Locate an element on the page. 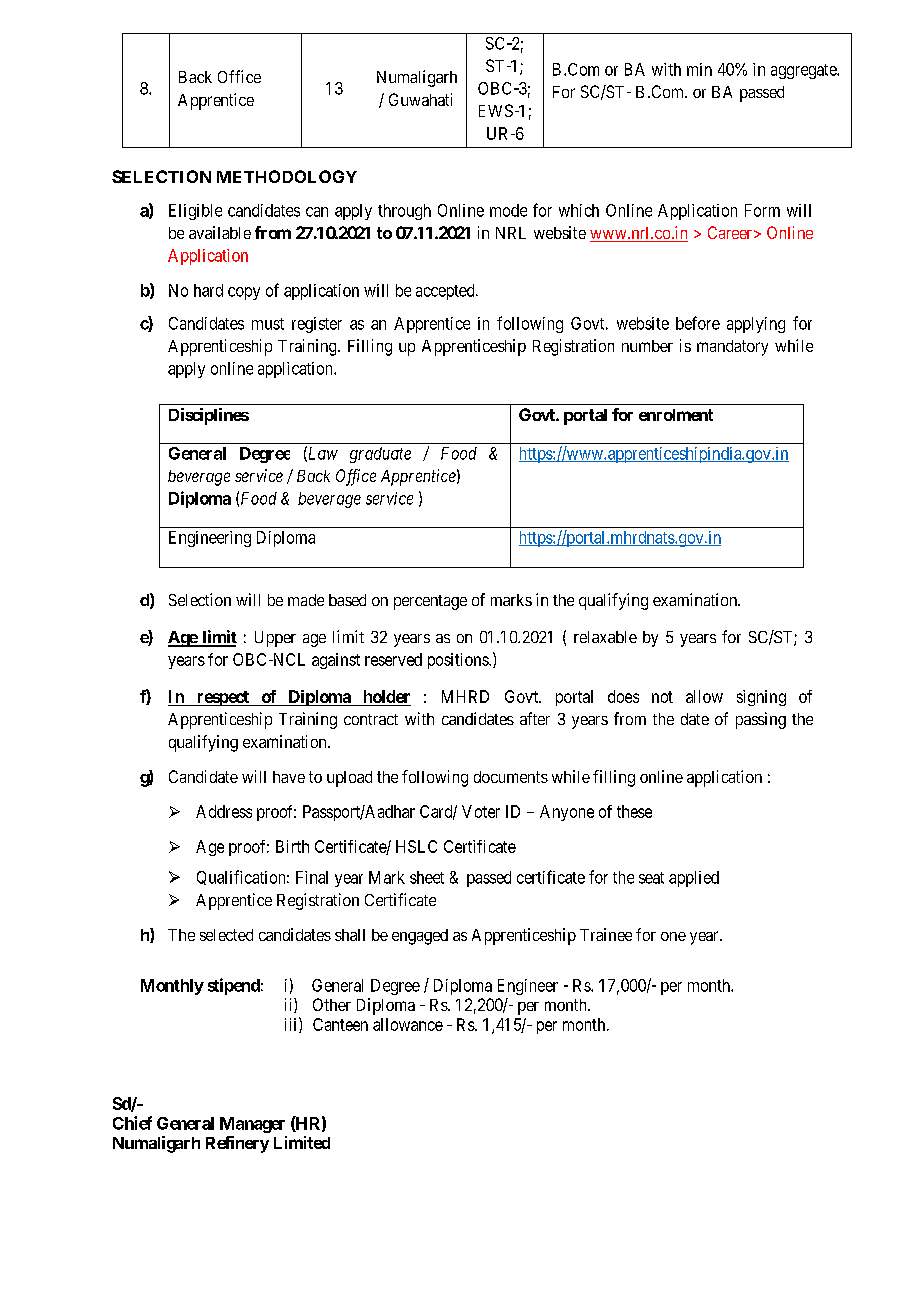 Image resolution: width=924 pixels, height=1308 pixels. Guwahati is located at coordinates (420, 99).
